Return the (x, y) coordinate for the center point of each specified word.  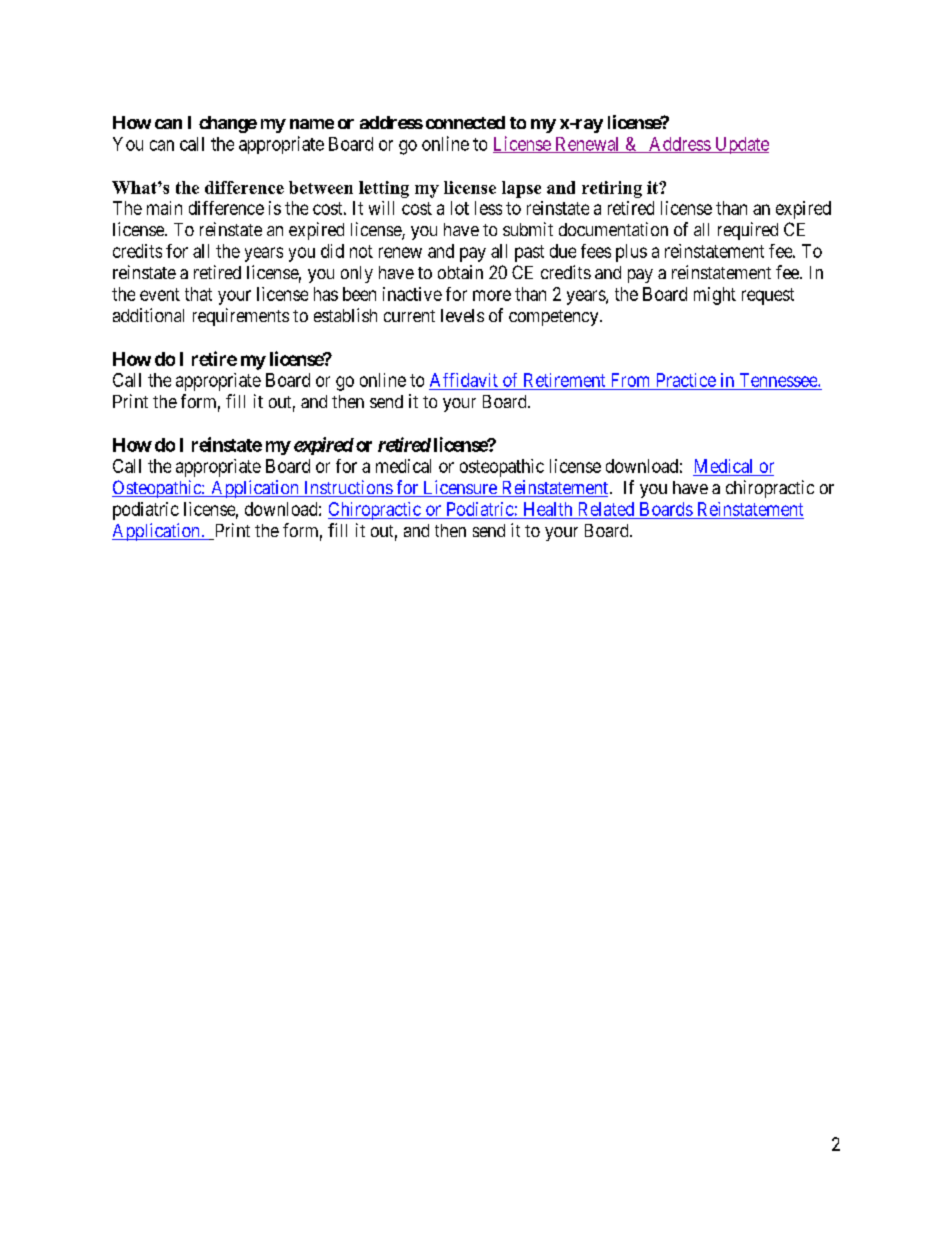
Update (741, 145)
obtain (460, 272)
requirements (241, 317)
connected (465, 122)
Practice (686, 380)
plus (631, 253)
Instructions (348, 488)
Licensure (460, 488)
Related (606, 509)
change (228, 124)
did (332, 251)
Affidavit (464, 380)
